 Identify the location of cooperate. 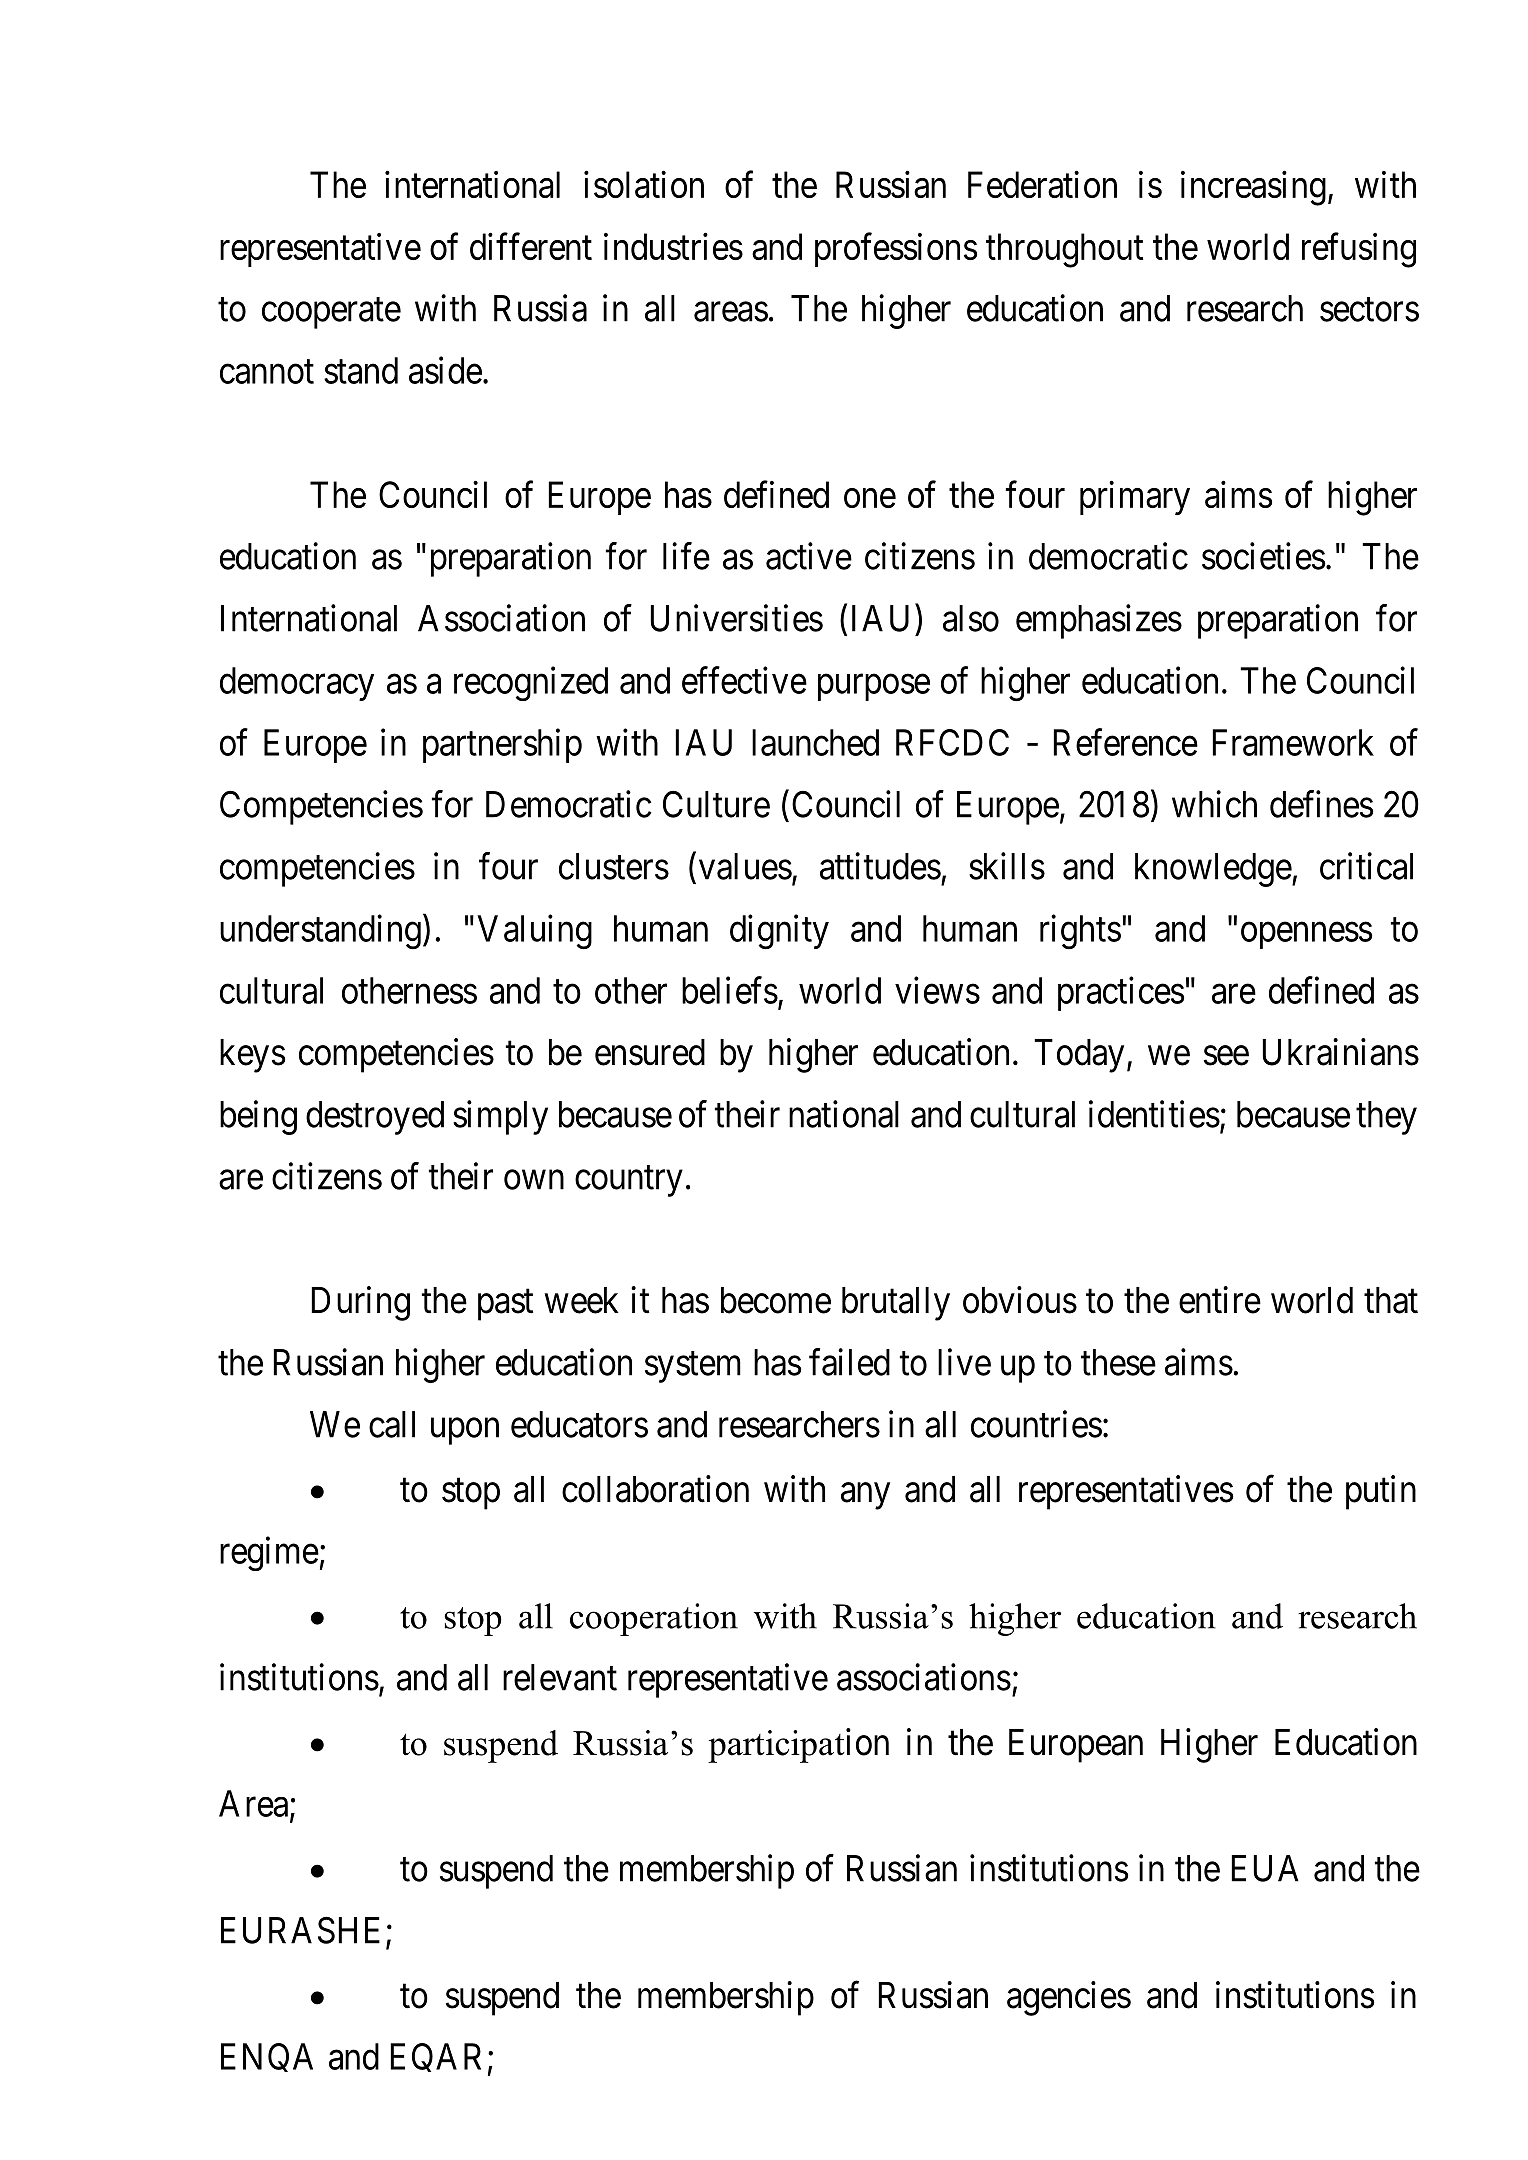
(331, 313).
